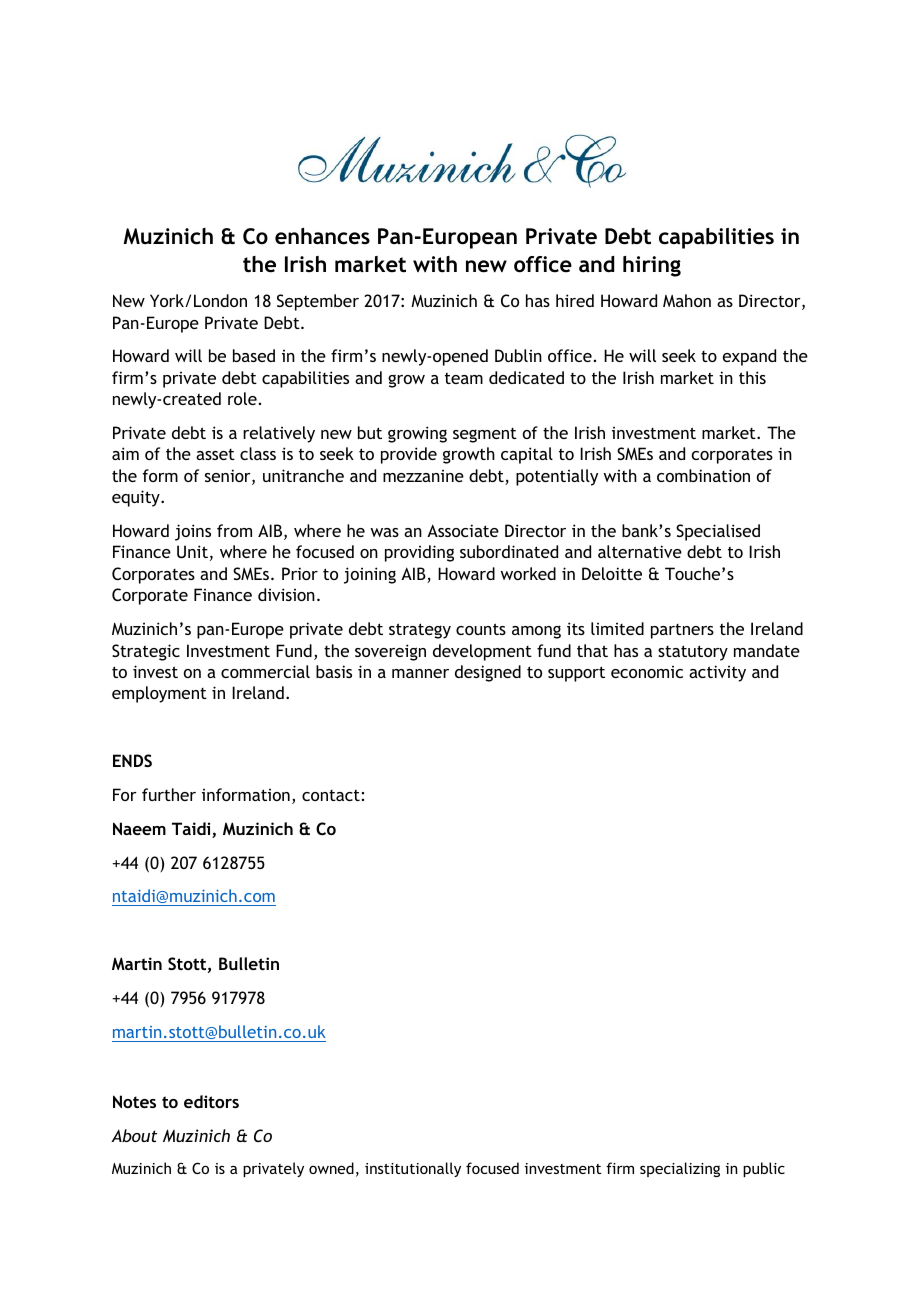 This screenshot has height=1308, width=924. I want to click on editors, so click(211, 1101).
